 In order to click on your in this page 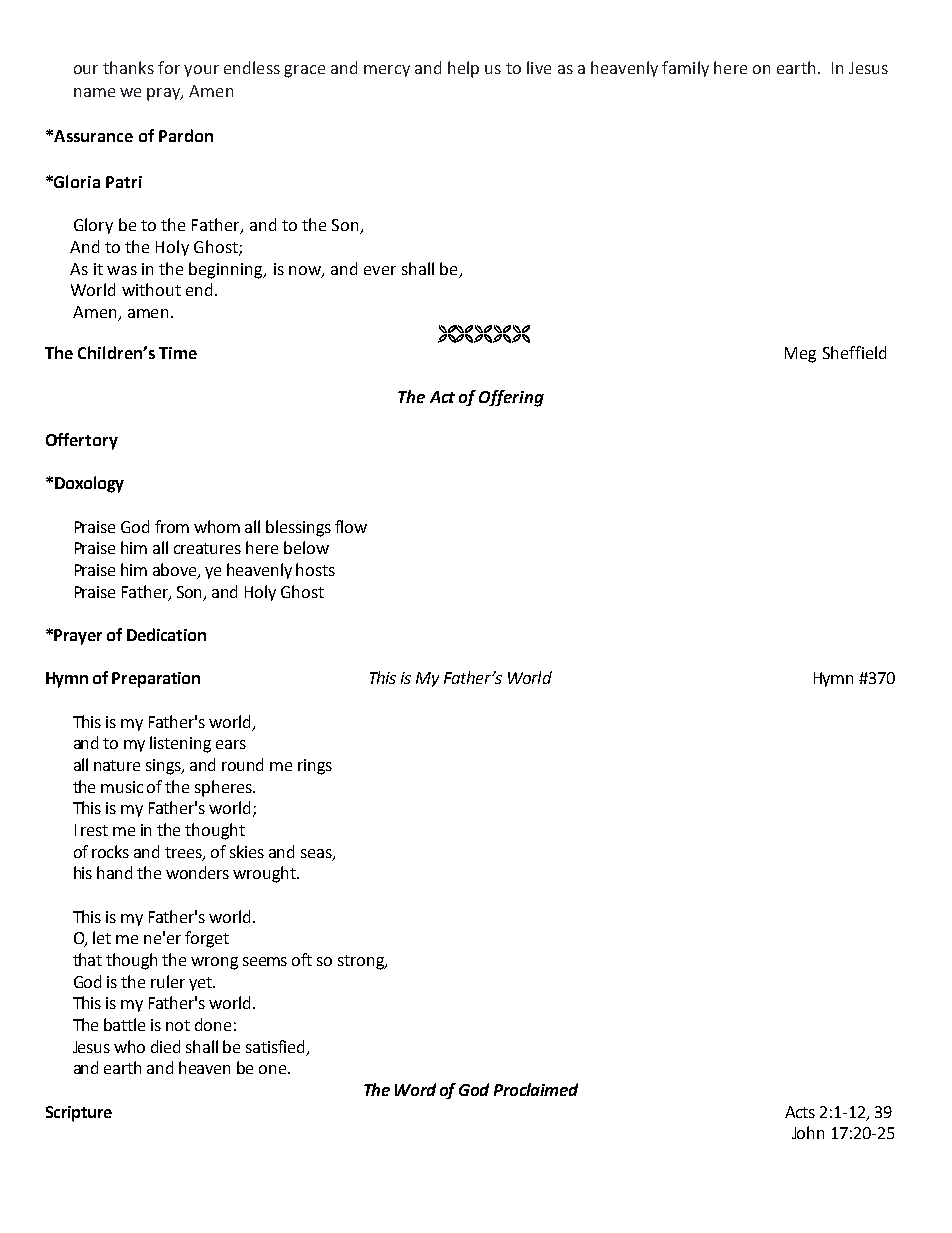, I will do `click(201, 71)`.
